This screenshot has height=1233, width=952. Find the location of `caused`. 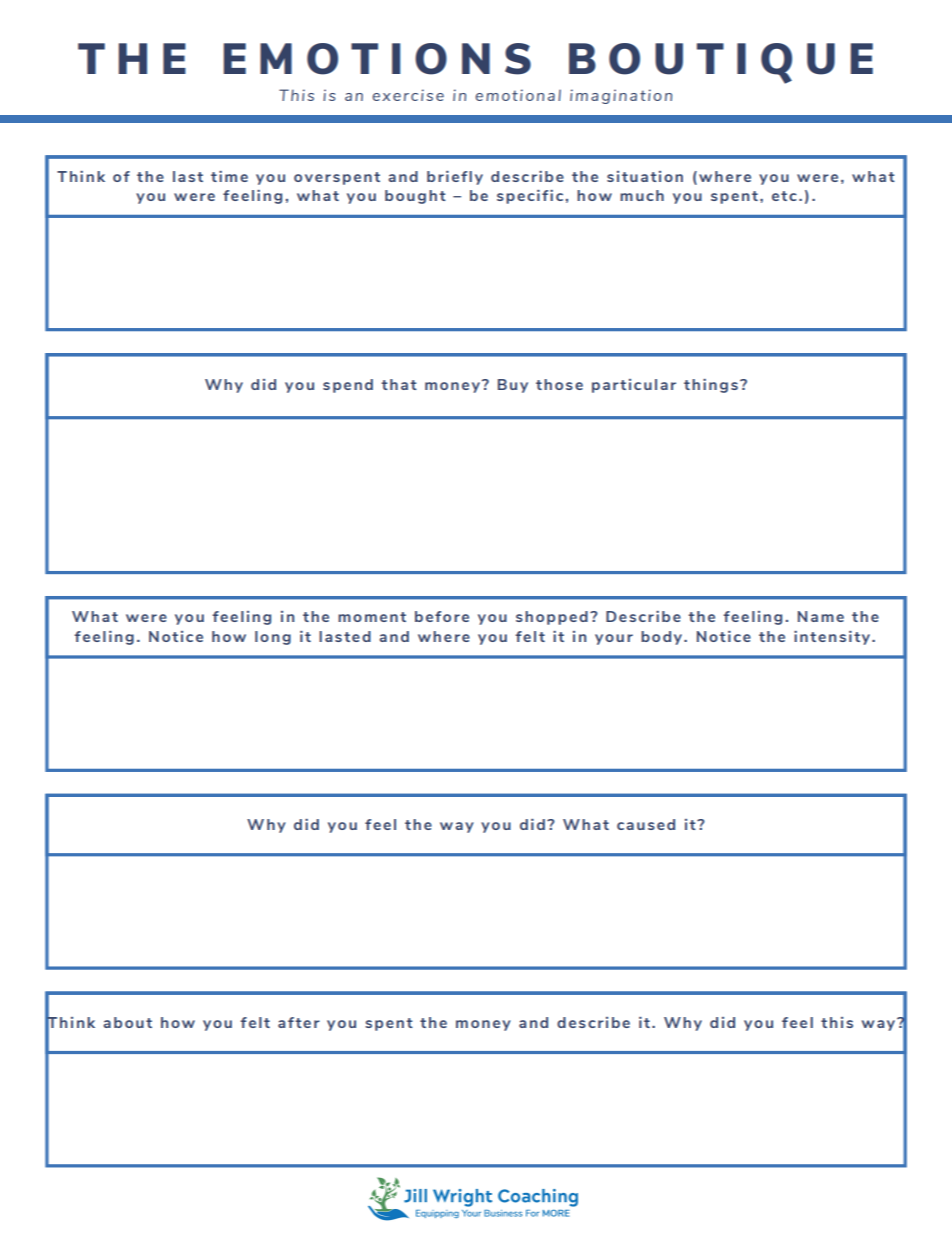

caused is located at coordinates (646, 824).
